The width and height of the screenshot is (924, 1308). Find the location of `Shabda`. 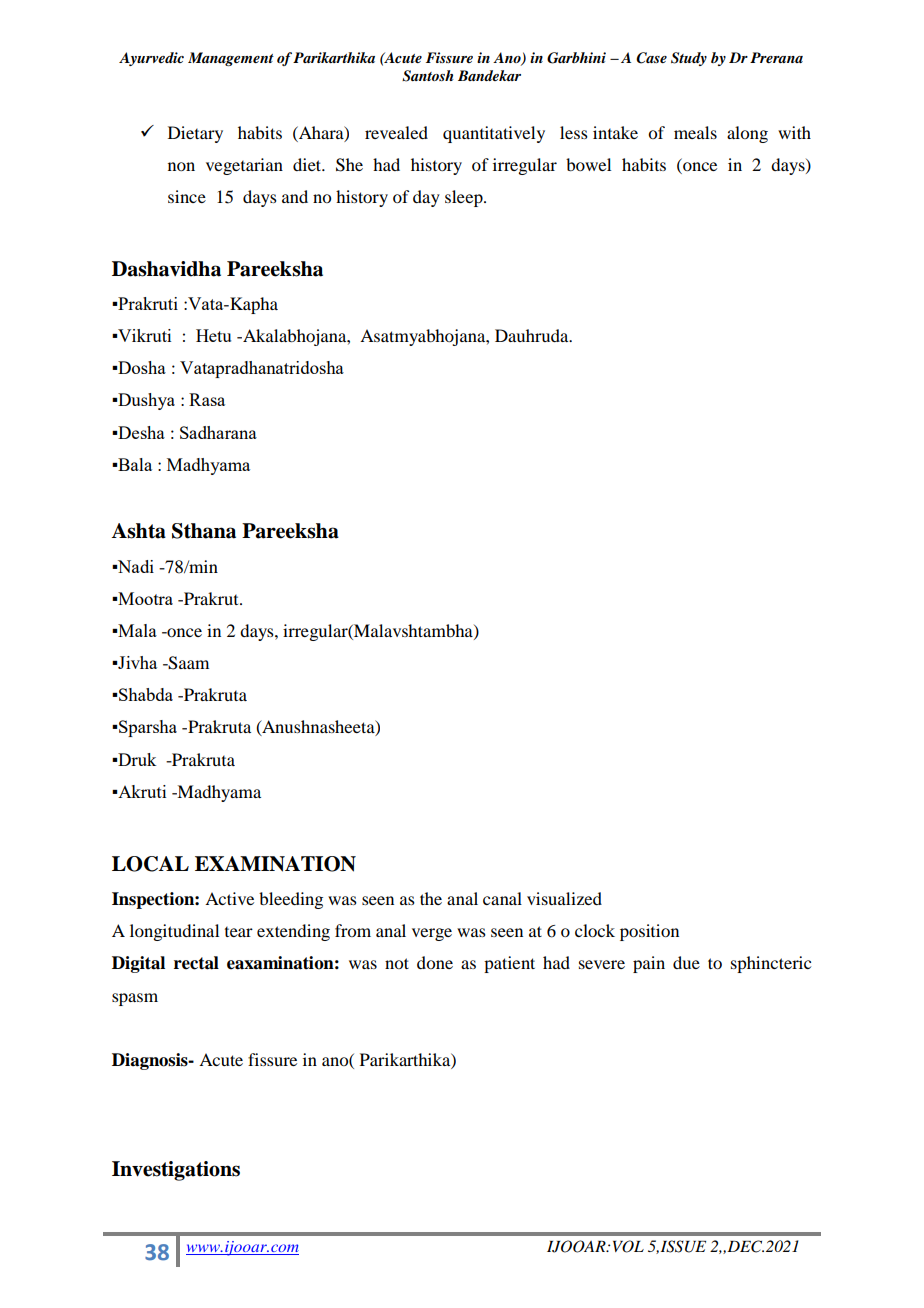

Shabda is located at coordinates (146, 694).
